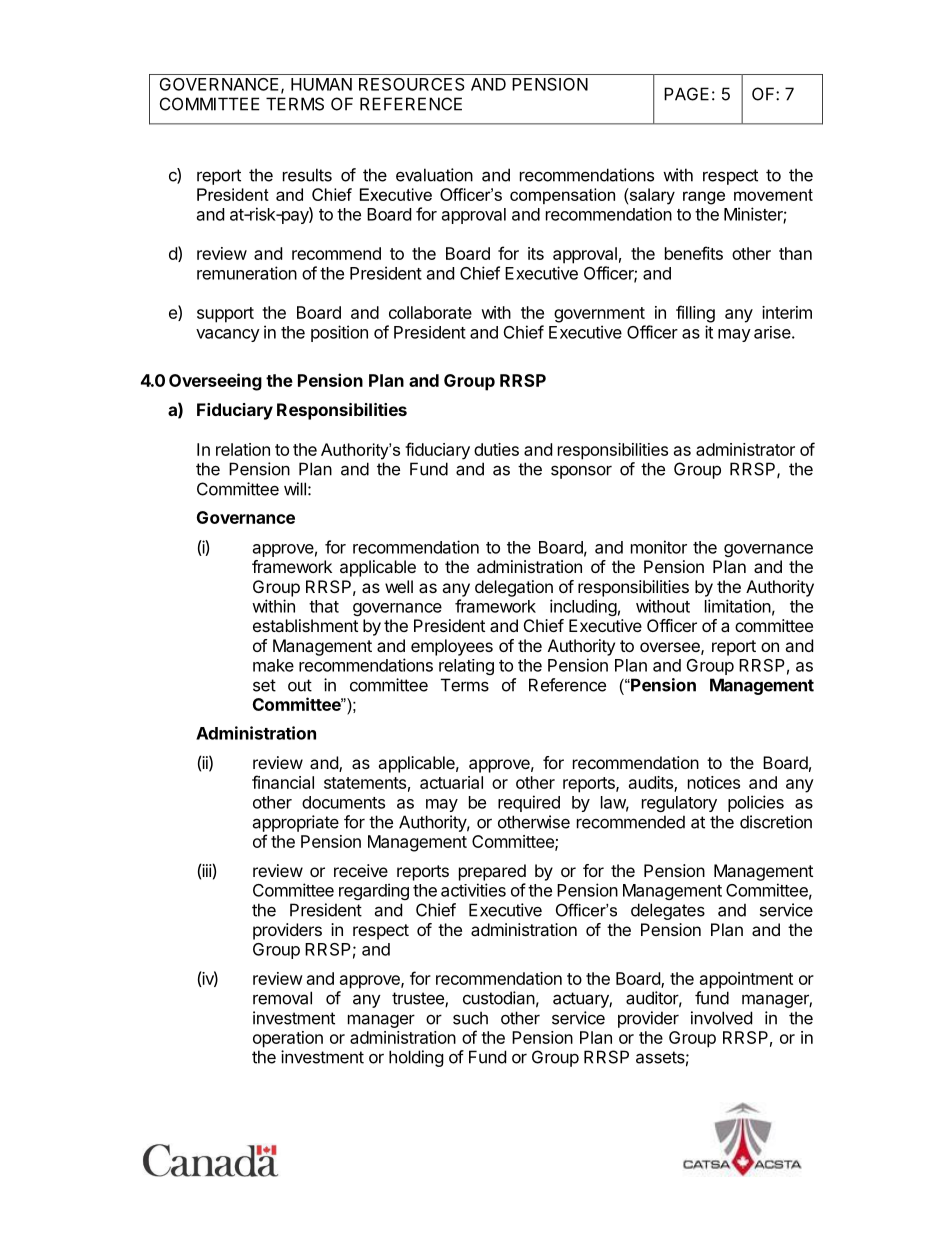  I want to click on operation, so click(288, 1039).
